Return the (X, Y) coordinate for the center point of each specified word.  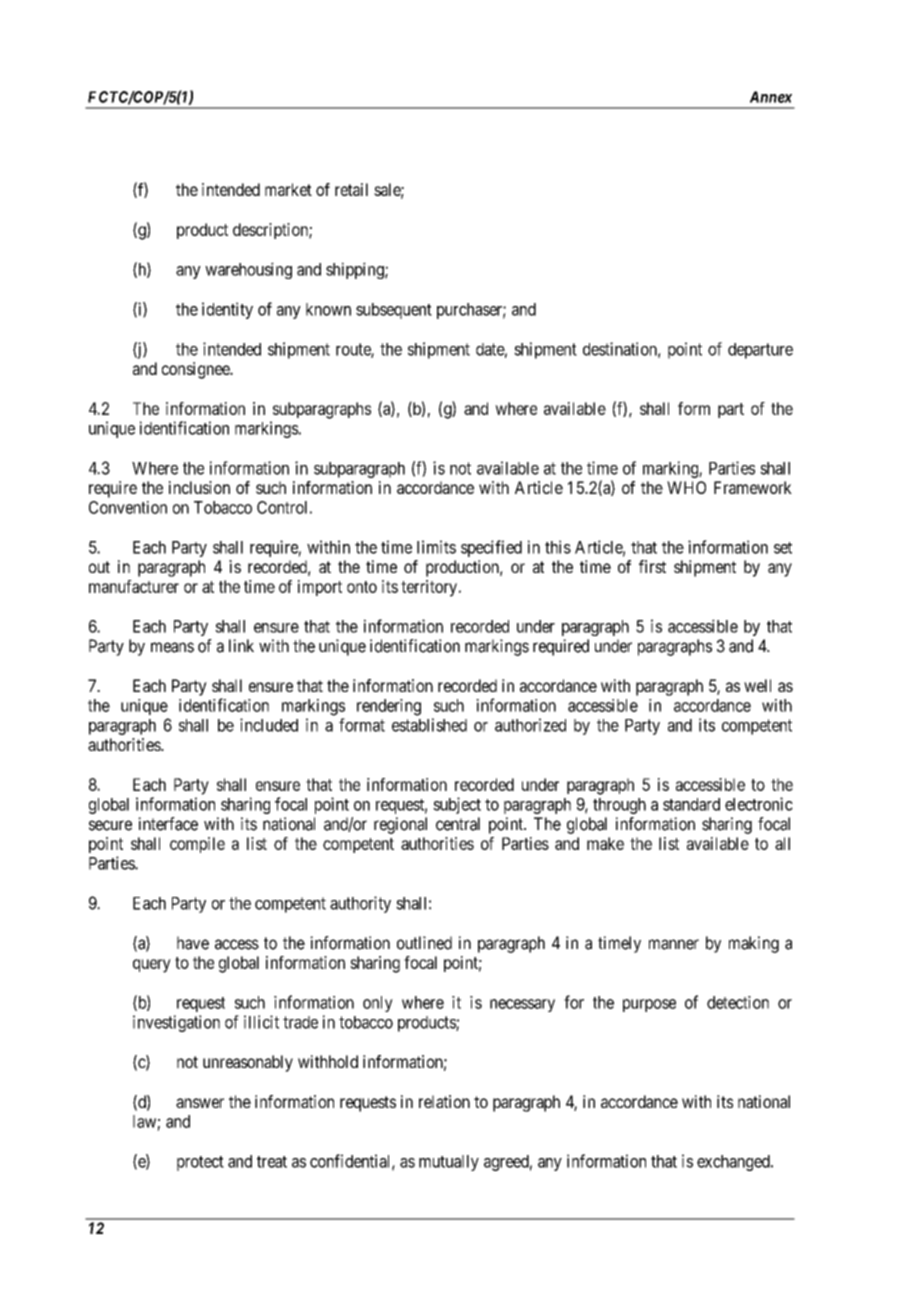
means (172, 647)
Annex (771, 97)
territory (429, 588)
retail (351, 189)
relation (444, 1101)
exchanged (734, 1163)
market (288, 189)
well (757, 685)
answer (200, 1103)
